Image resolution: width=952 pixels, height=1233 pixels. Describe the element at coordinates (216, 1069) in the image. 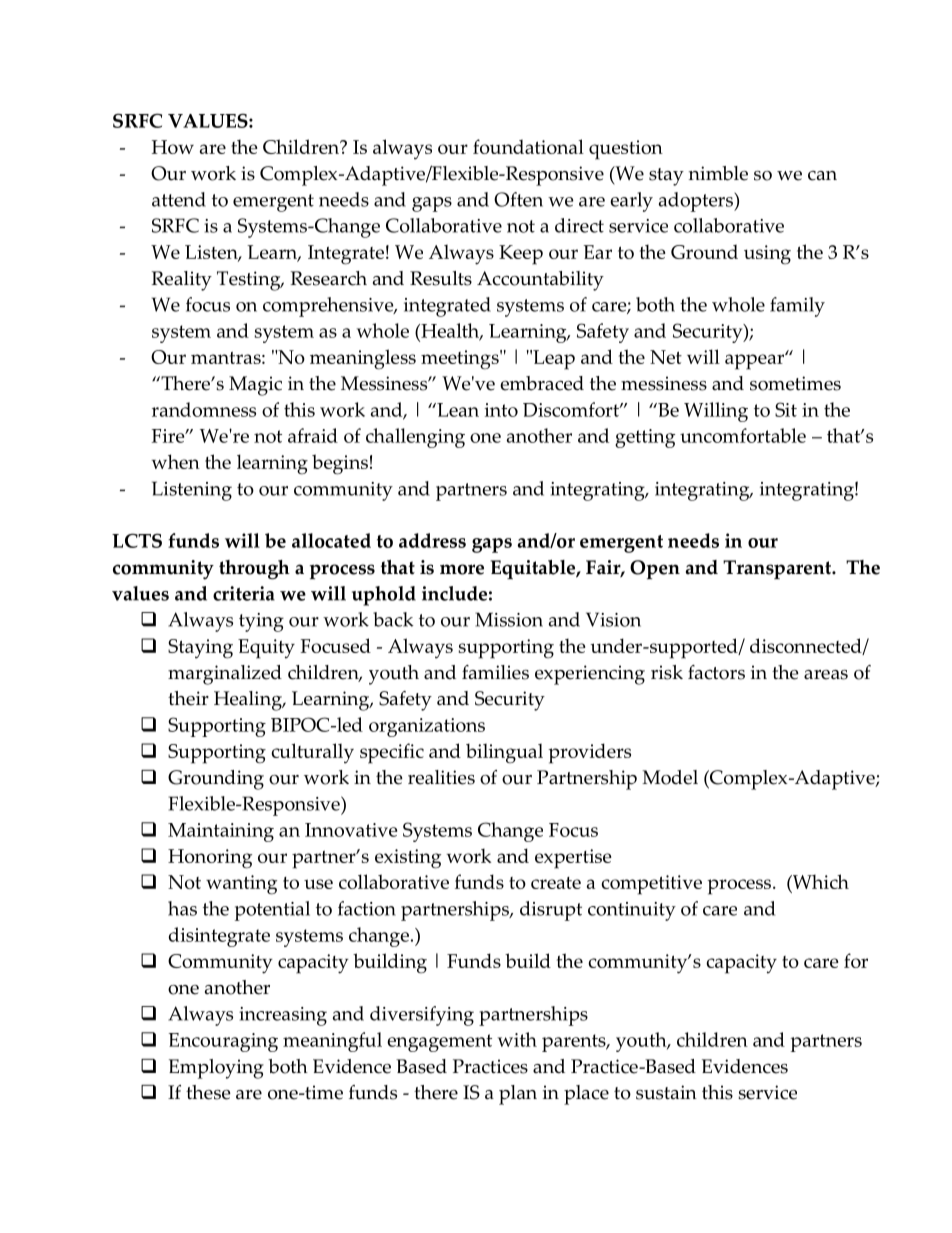

I see `Employing` at that location.
